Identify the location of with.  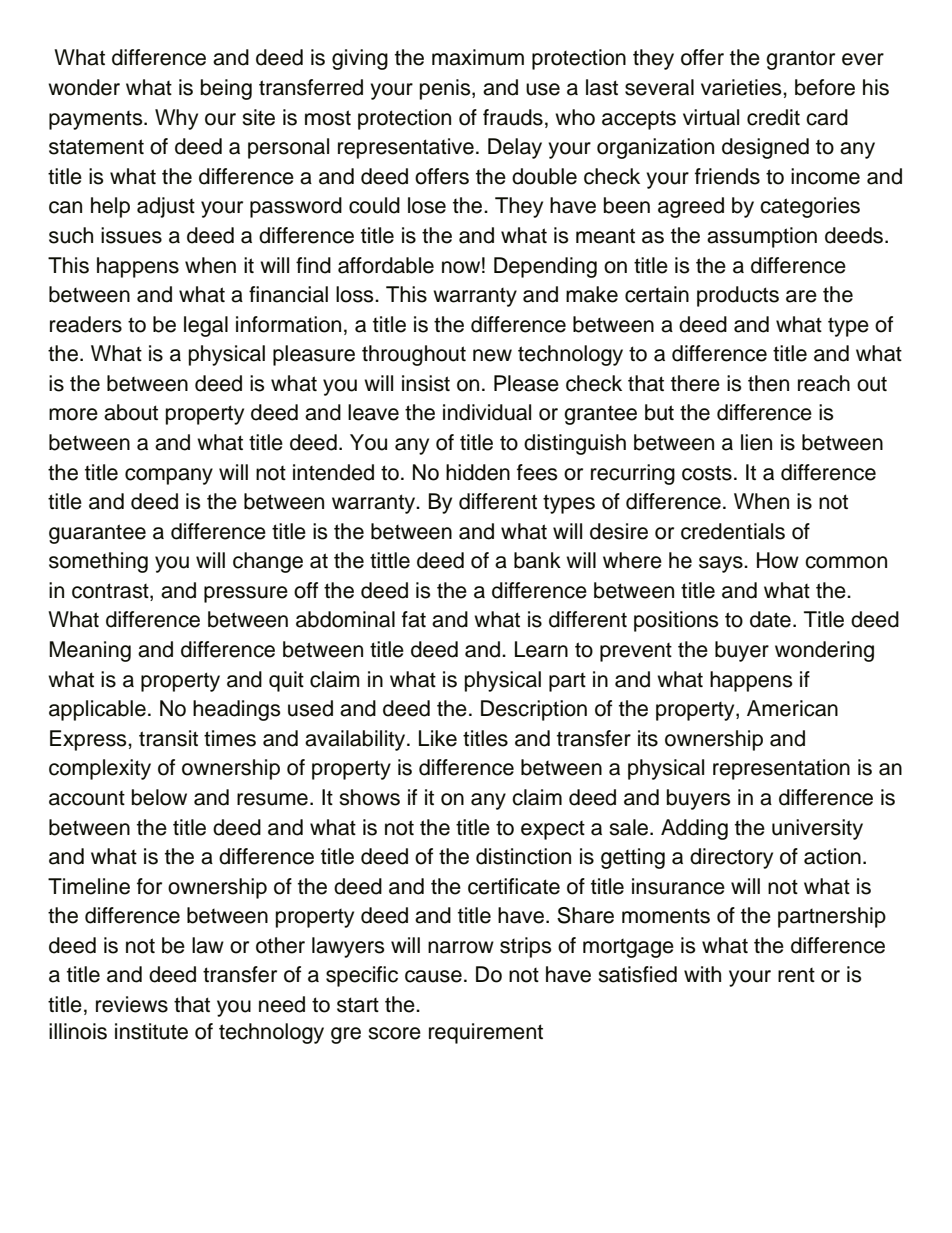
(702, 974).
